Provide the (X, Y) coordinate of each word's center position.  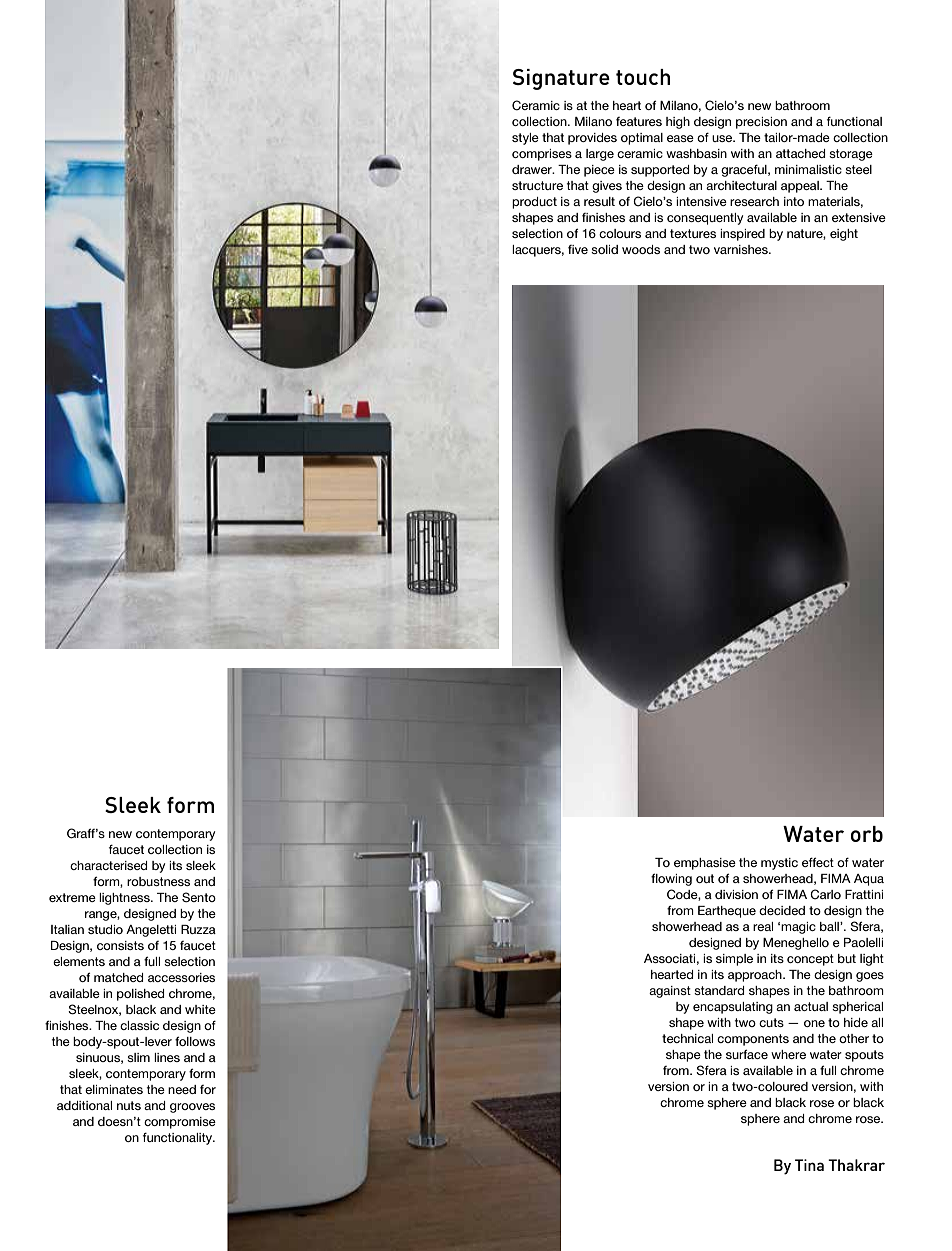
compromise (180, 1123)
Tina (809, 1165)
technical (687, 1038)
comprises (542, 155)
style (525, 139)
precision (761, 123)
